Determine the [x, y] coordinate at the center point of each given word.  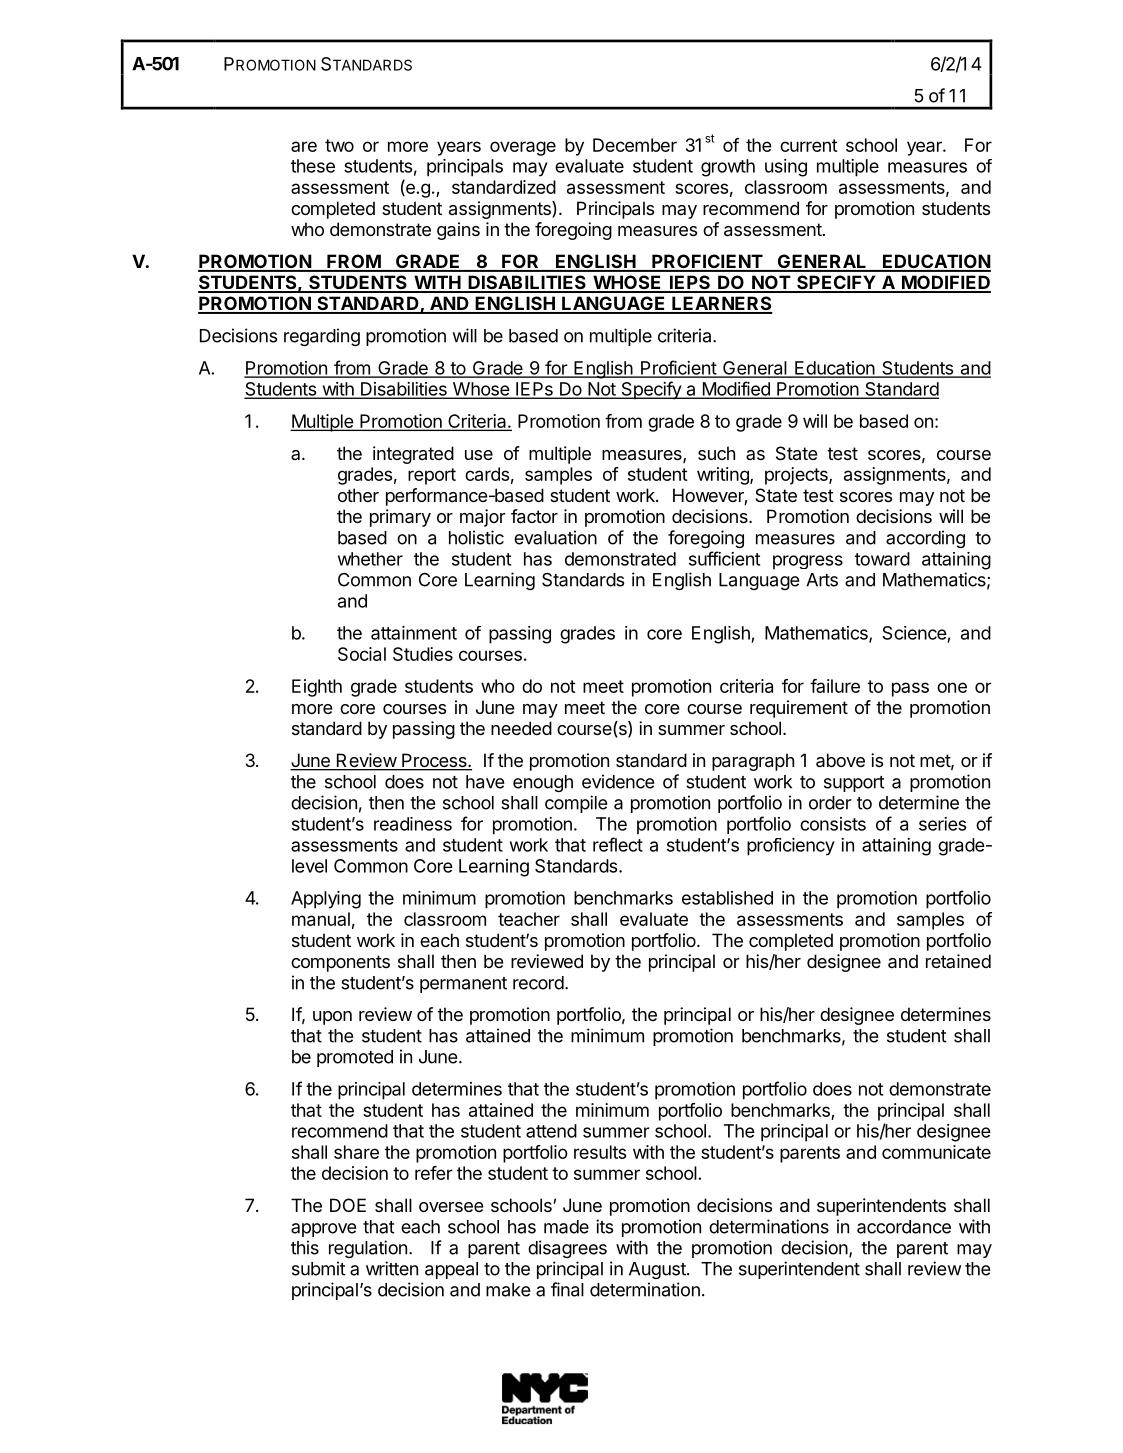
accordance [904, 1227]
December [635, 145]
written [392, 1268]
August [658, 1270]
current [809, 145]
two [339, 145]
